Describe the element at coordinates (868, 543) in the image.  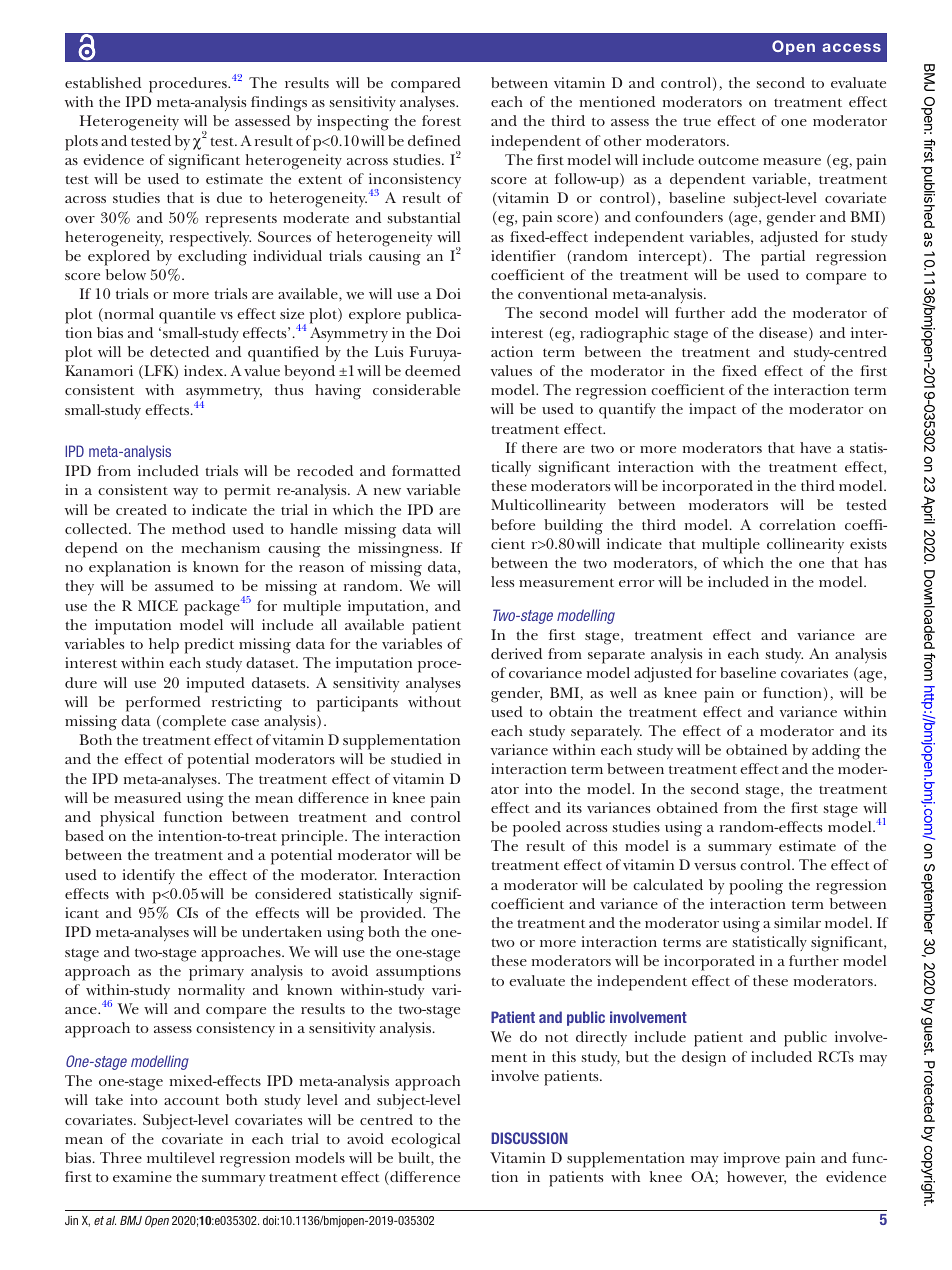
I see `exists` at that location.
